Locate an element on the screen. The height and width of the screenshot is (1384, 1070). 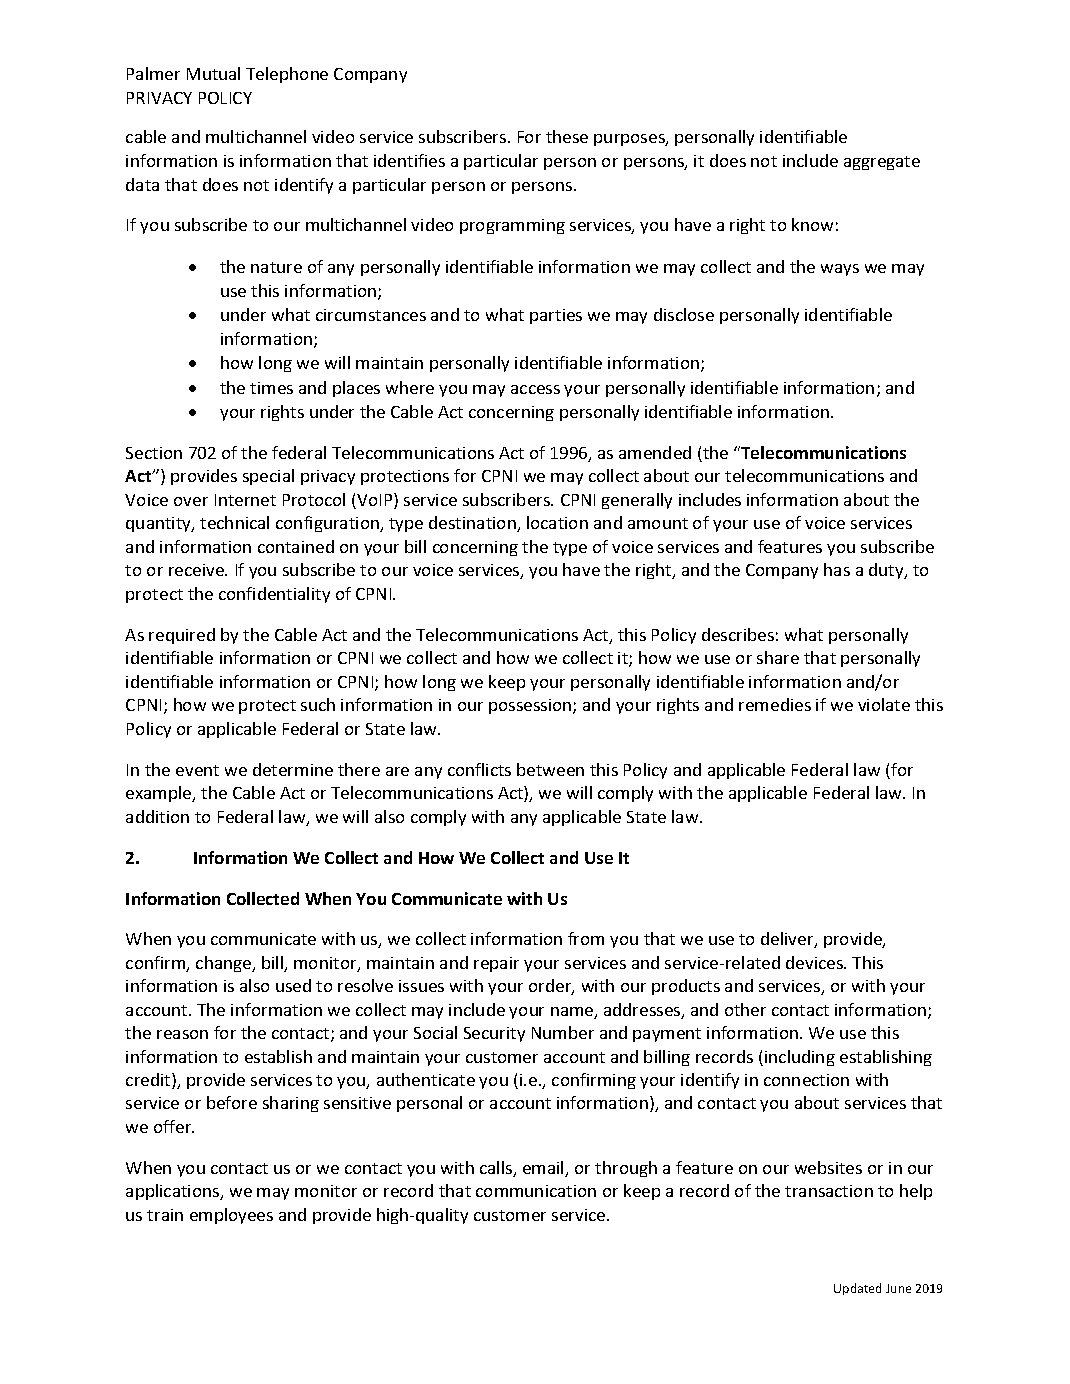
times is located at coordinates (271, 388).
